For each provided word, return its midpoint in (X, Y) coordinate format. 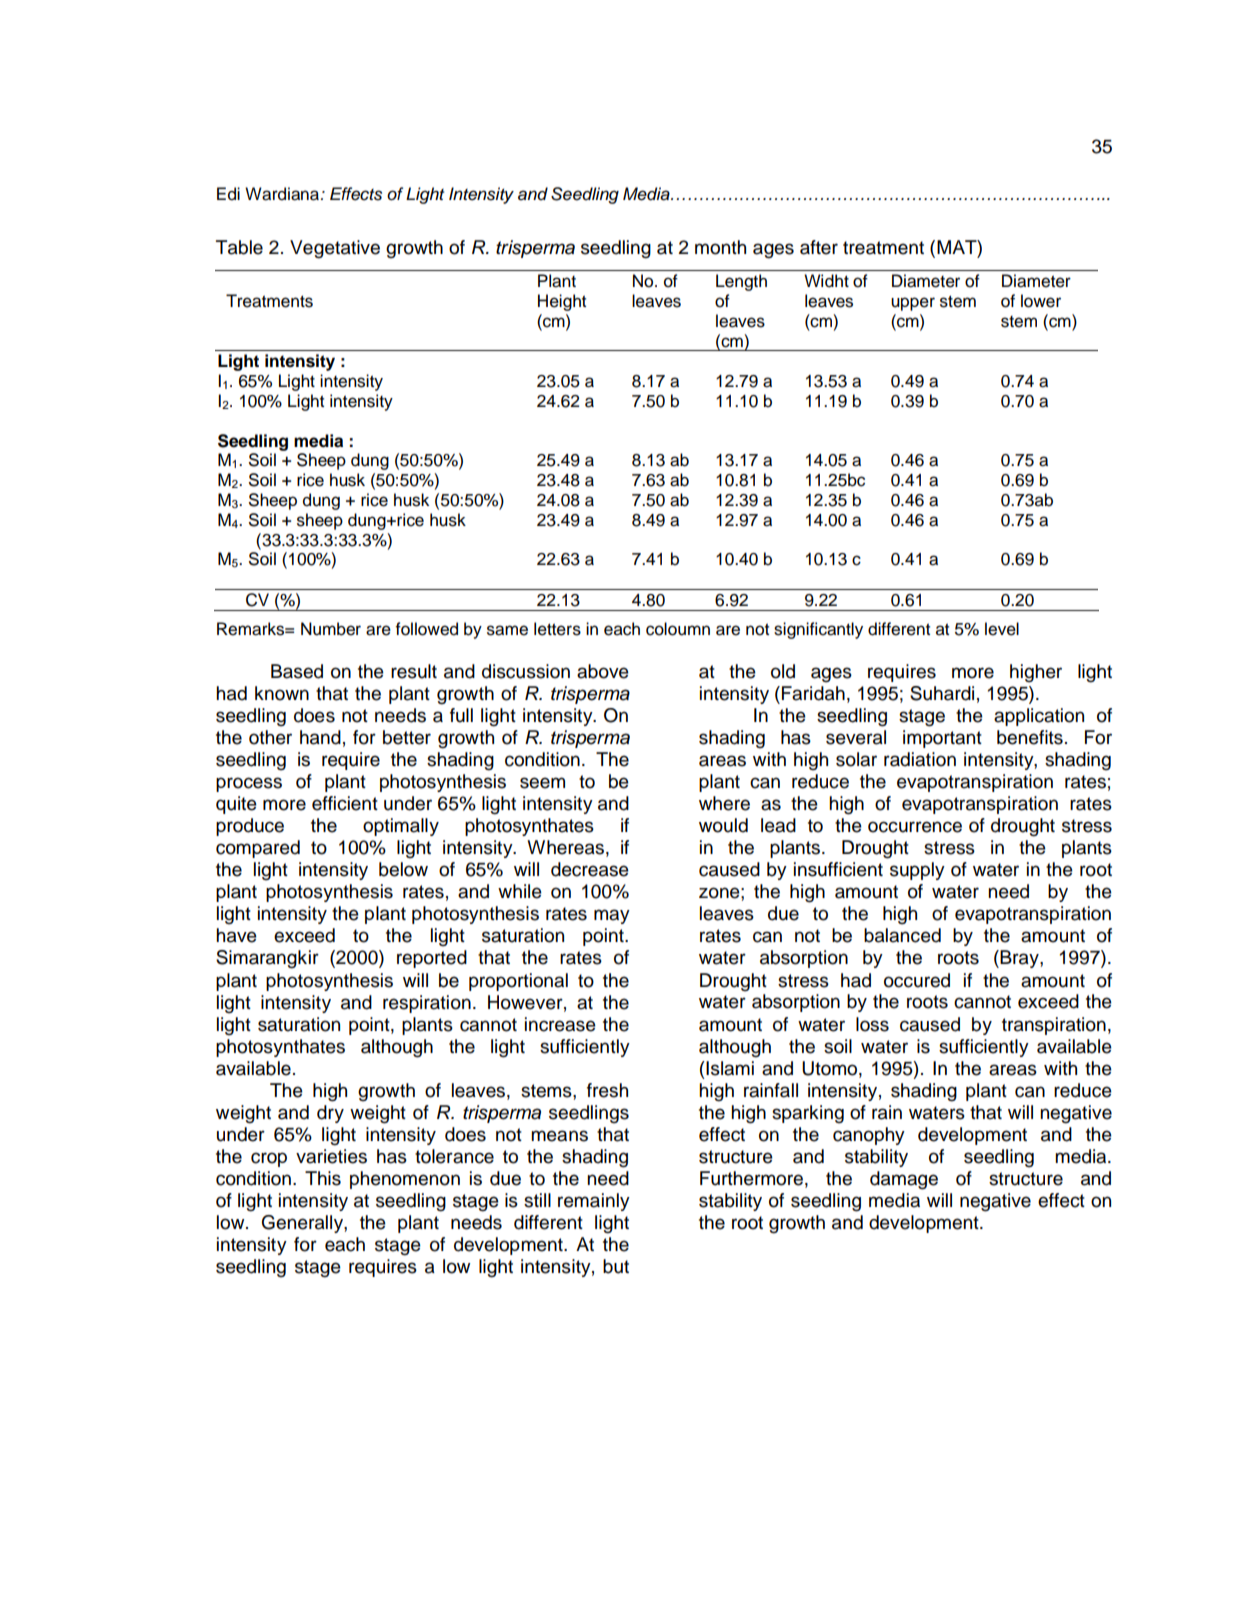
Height (562, 302)
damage (904, 1180)
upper (913, 304)
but (616, 1266)
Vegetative (335, 249)
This (323, 1178)
